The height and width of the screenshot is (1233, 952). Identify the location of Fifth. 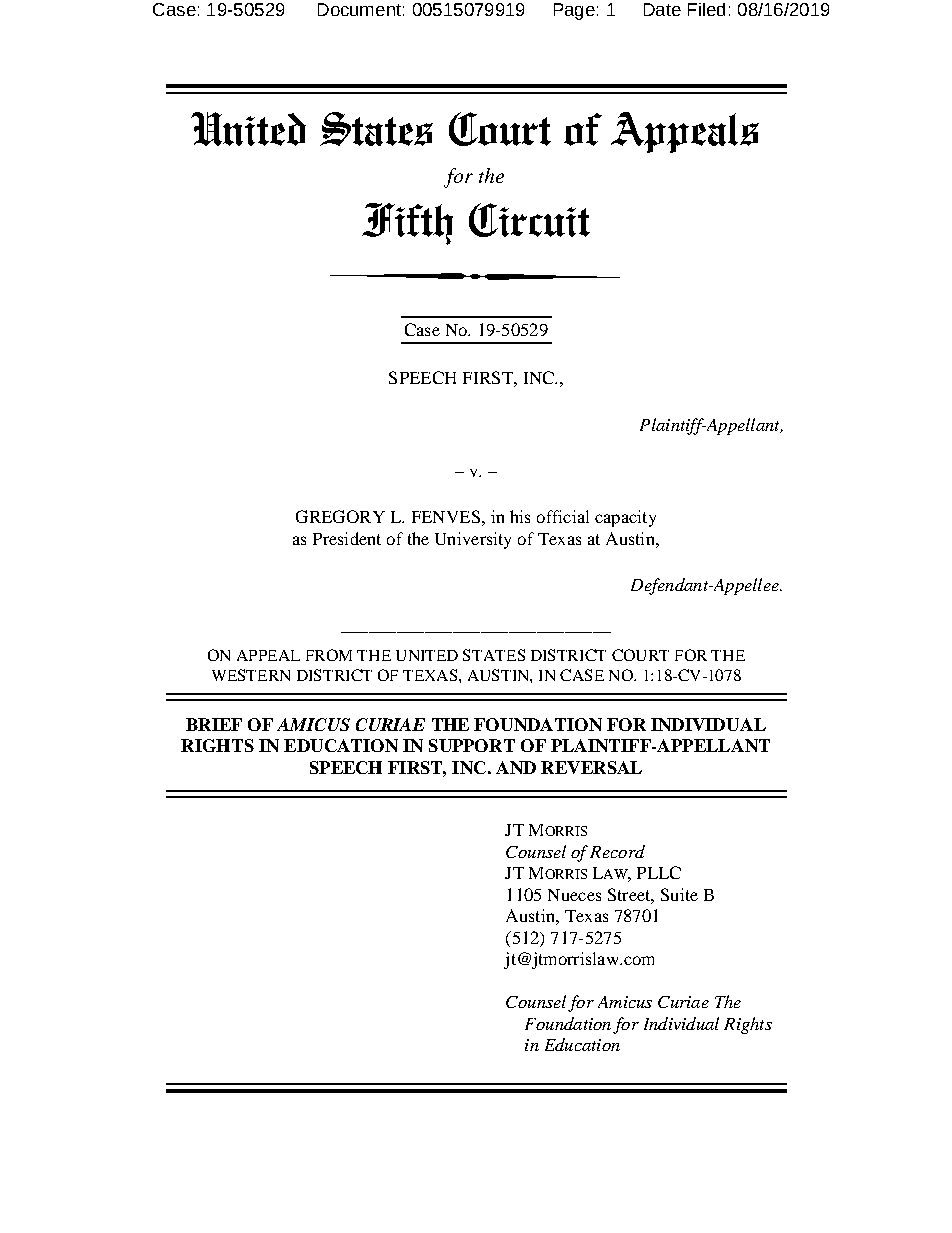
(407, 224).
